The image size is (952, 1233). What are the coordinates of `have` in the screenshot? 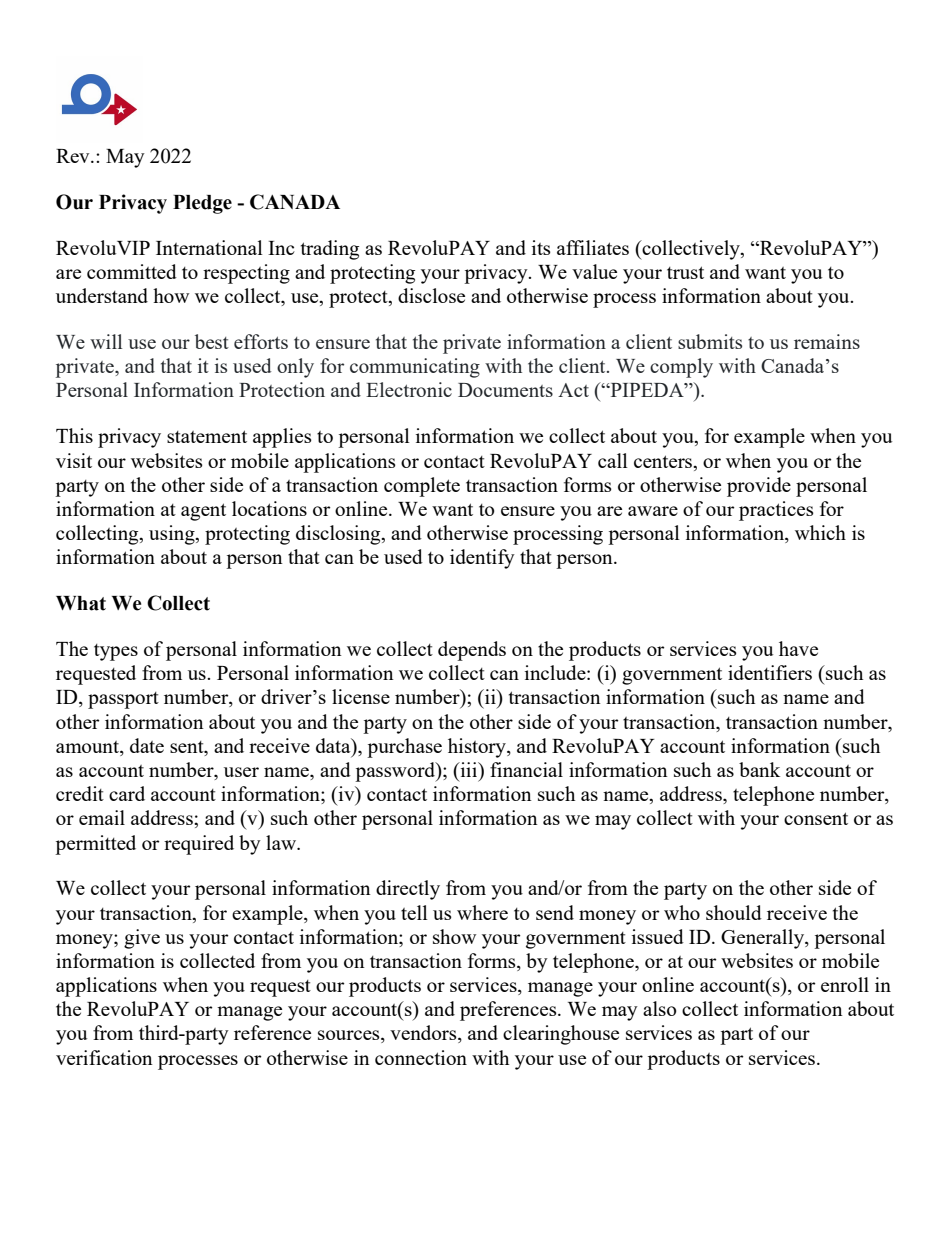 It's located at (798, 648).
